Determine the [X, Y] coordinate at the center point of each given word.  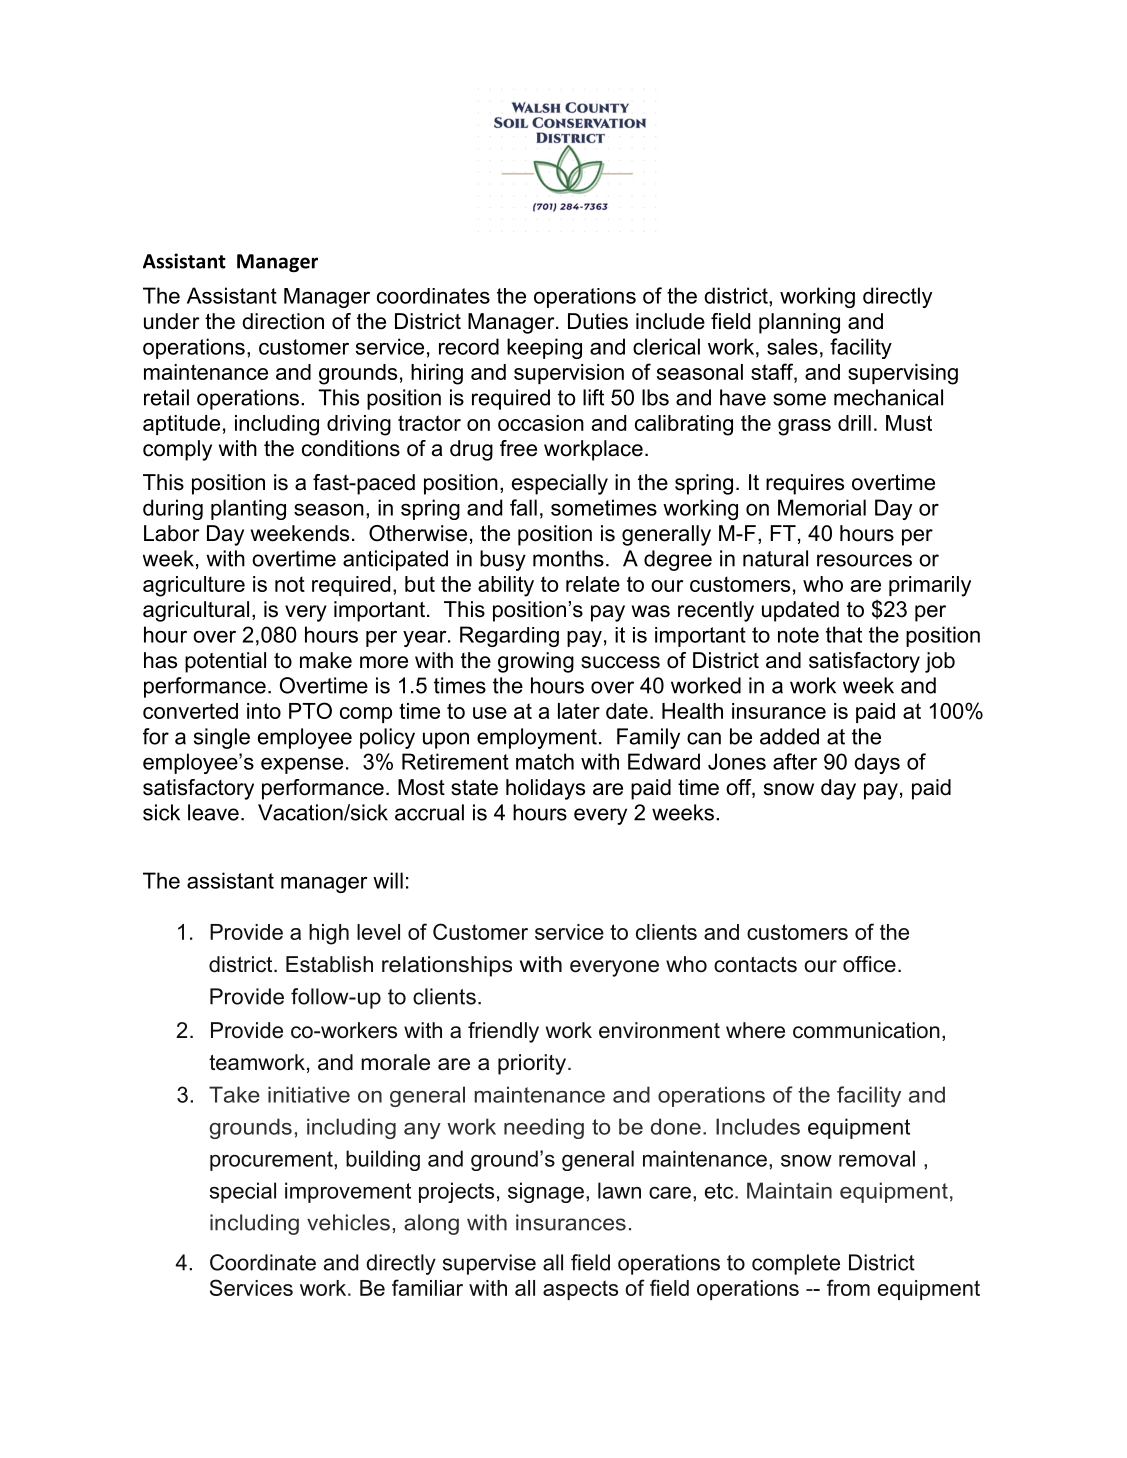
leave [213, 812]
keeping [544, 348]
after [795, 761]
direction [283, 321]
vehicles [348, 1222]
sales [792, 346]
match [545, 761]
